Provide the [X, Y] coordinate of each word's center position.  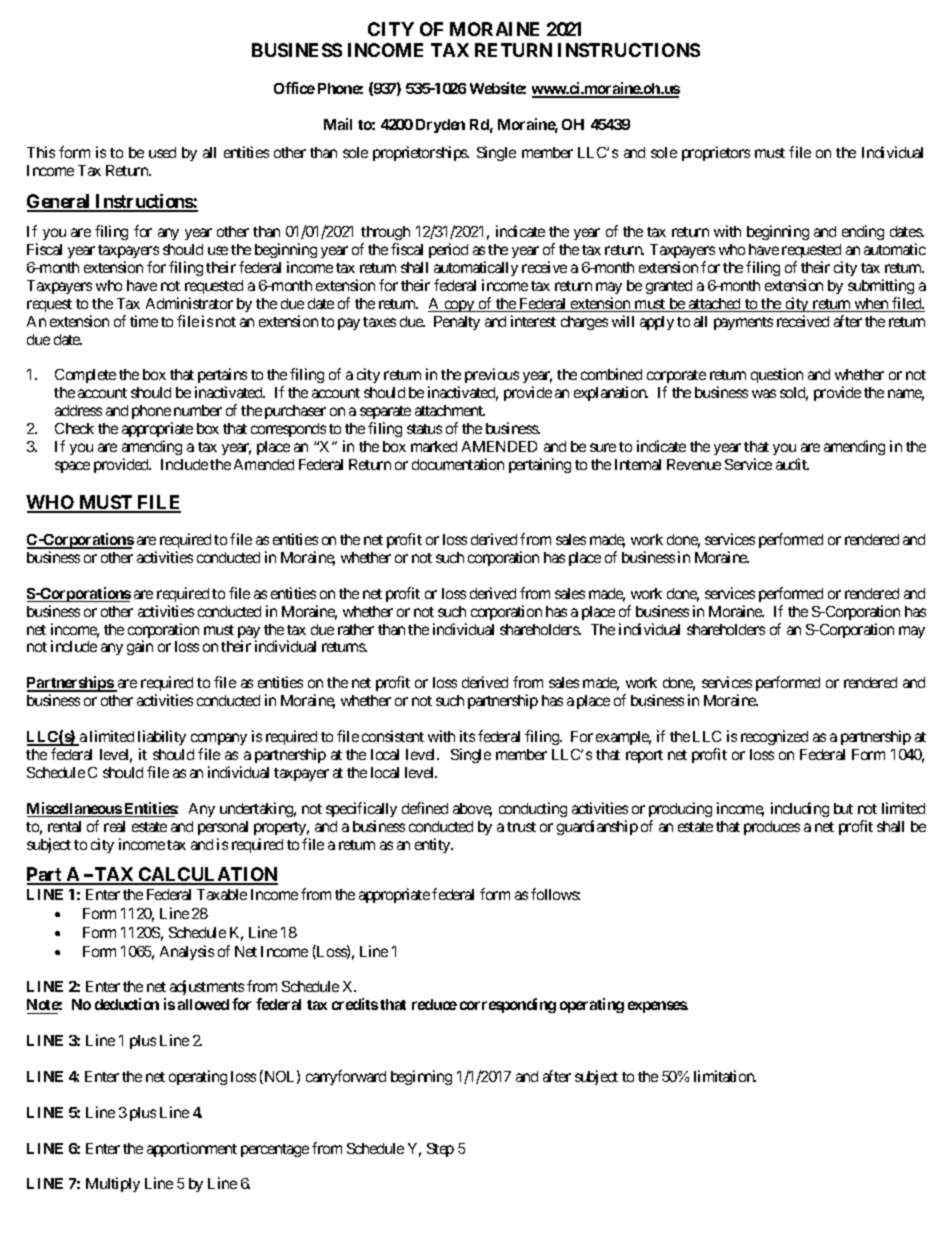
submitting [881, 286]
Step [440, 1150]
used [162, 152]
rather [356, 629]
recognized [774, 737]
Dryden [440, 126]
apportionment [192, 1149]
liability [162, 737]
